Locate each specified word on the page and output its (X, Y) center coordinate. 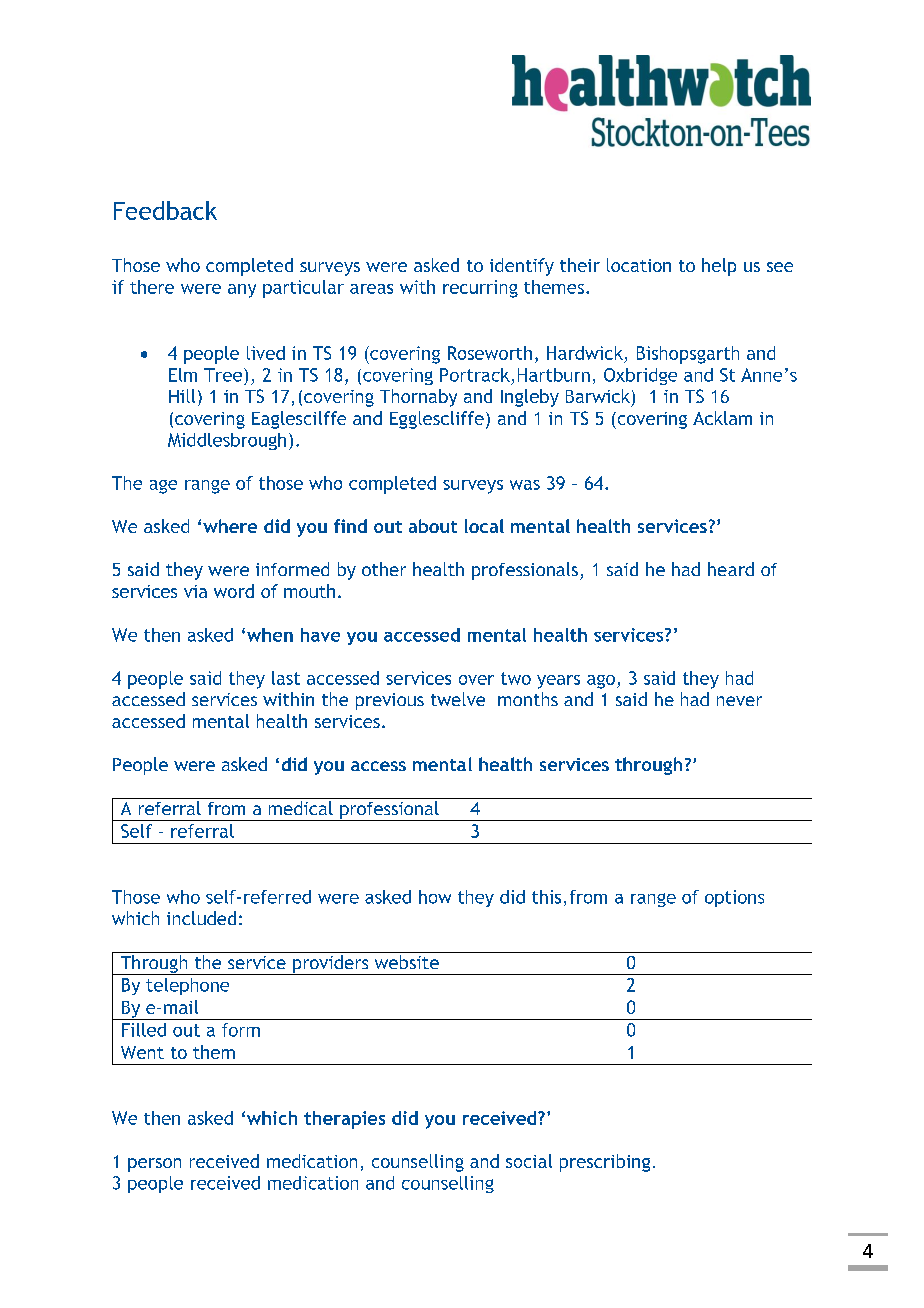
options (734, 898)
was (525, 485)
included (201, 918)
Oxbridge (640, 376)
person (154, 1165)
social (529, 1161)
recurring (480, 289)
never (739, 701)
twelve (458, 699)
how (435, 897)
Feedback (165, 210)
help (719, 267)
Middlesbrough (227, 441)
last (286, 678)
